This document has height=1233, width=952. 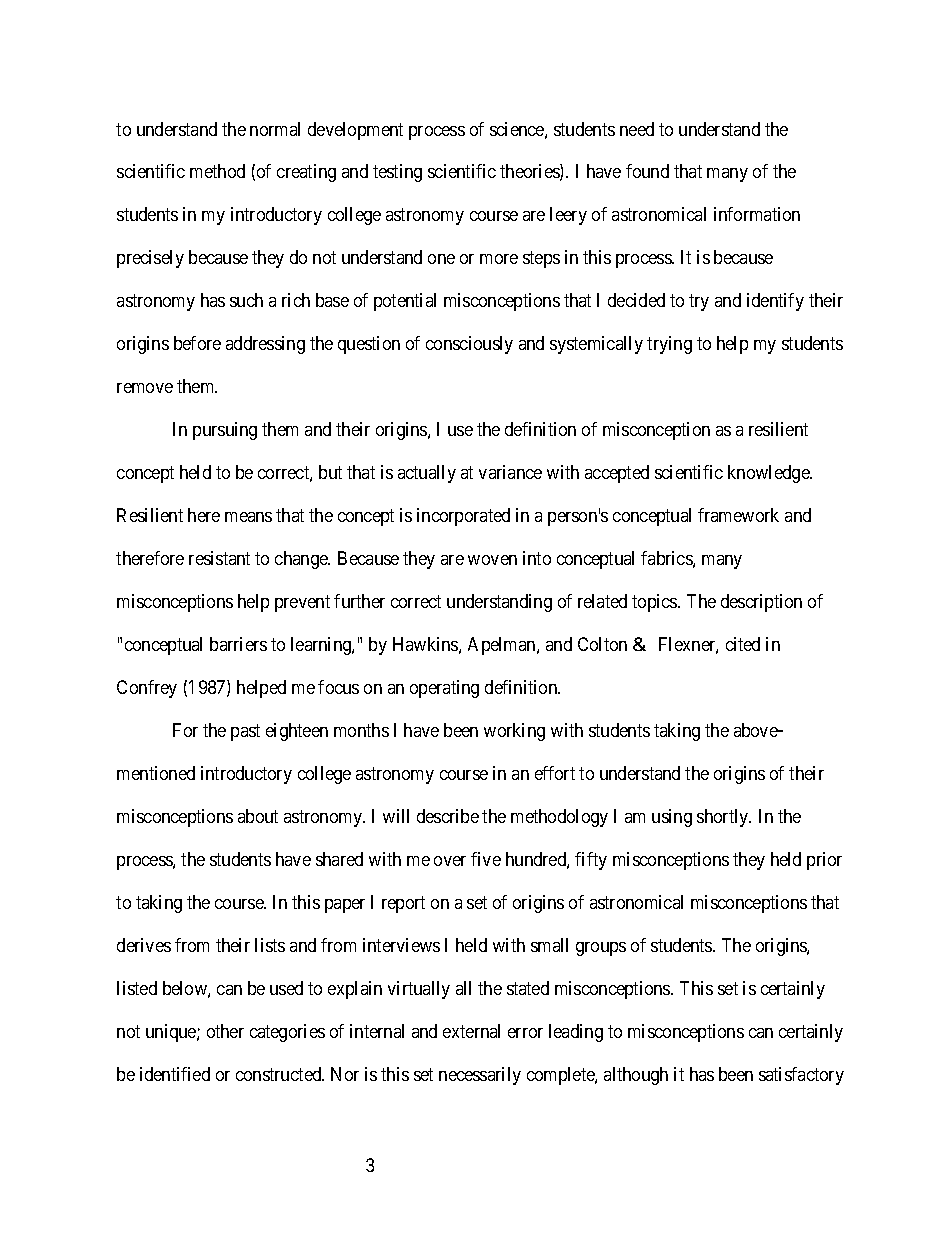 What do you see at coordinates (275, 129) in the document?
I see `normal` at bounding box center [275, 129].
